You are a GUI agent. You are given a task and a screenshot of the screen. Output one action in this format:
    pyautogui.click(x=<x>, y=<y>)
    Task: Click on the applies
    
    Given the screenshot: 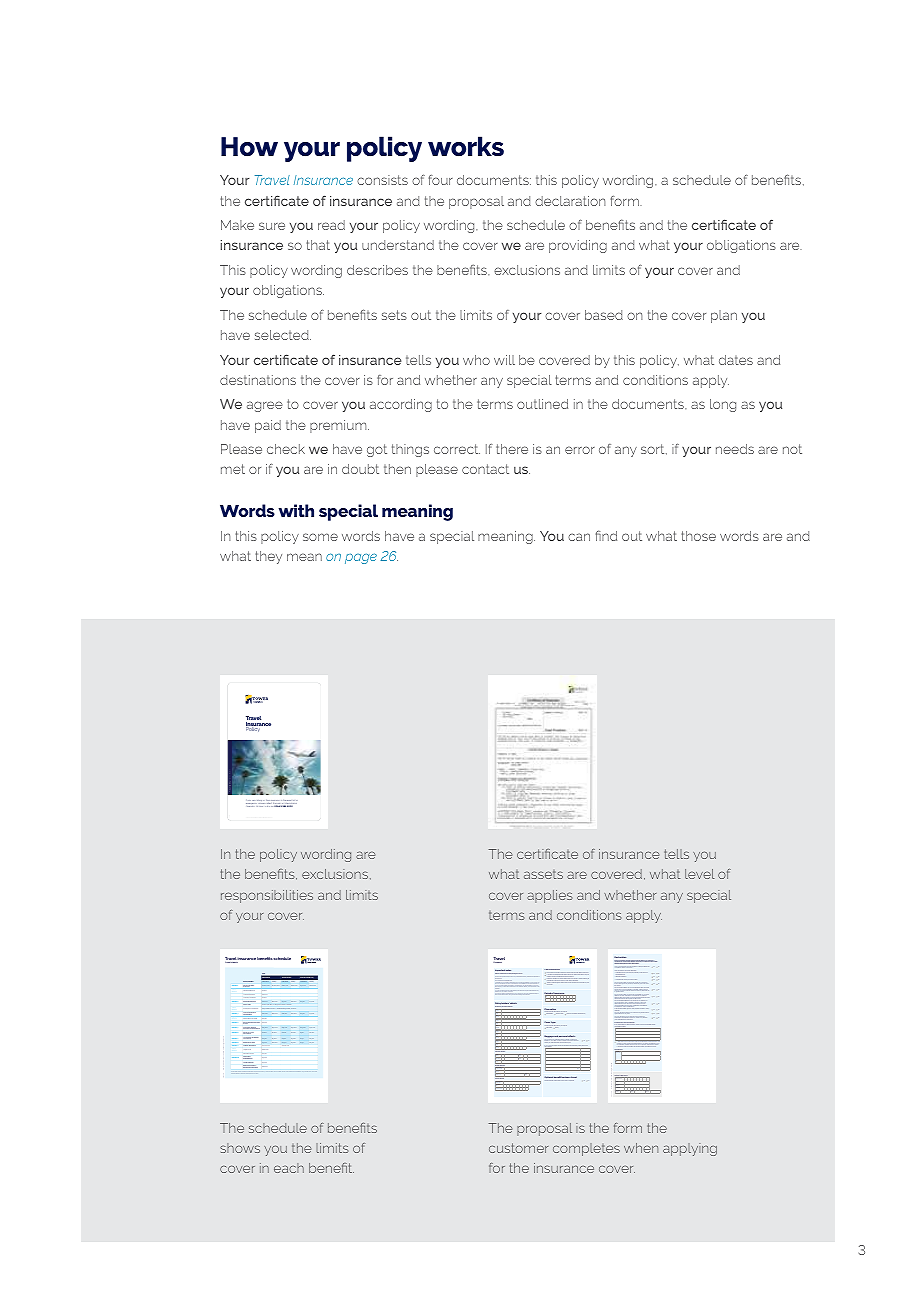 What is the action you would take?
    pyautogui.click(x=550, y=896)
